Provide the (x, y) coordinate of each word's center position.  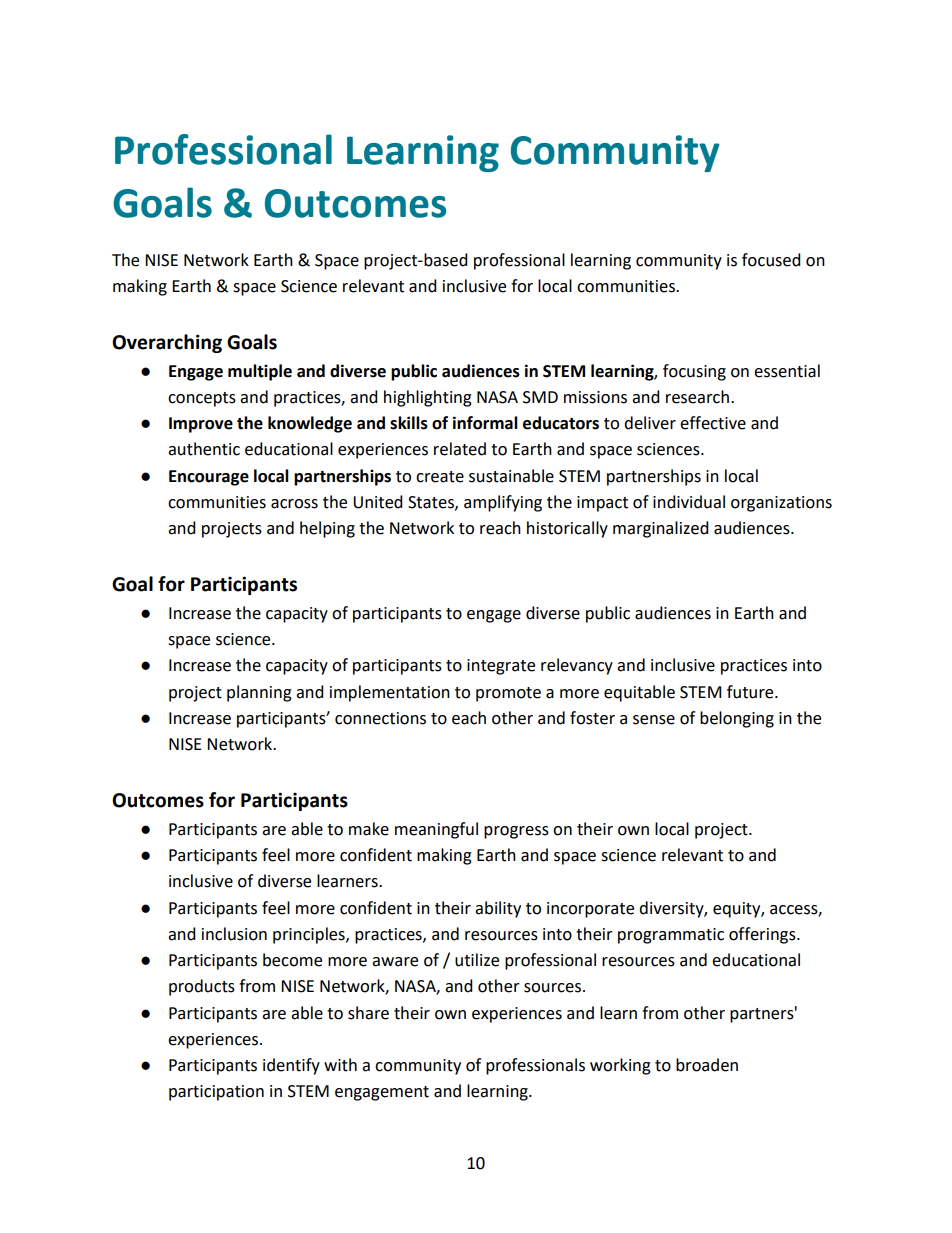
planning (259, 693)
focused (771, 260)
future (751, 692)
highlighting (428, 398)
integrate (501, 667)
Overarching (167, 343)
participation (216, 1093)
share (368, 1013)
